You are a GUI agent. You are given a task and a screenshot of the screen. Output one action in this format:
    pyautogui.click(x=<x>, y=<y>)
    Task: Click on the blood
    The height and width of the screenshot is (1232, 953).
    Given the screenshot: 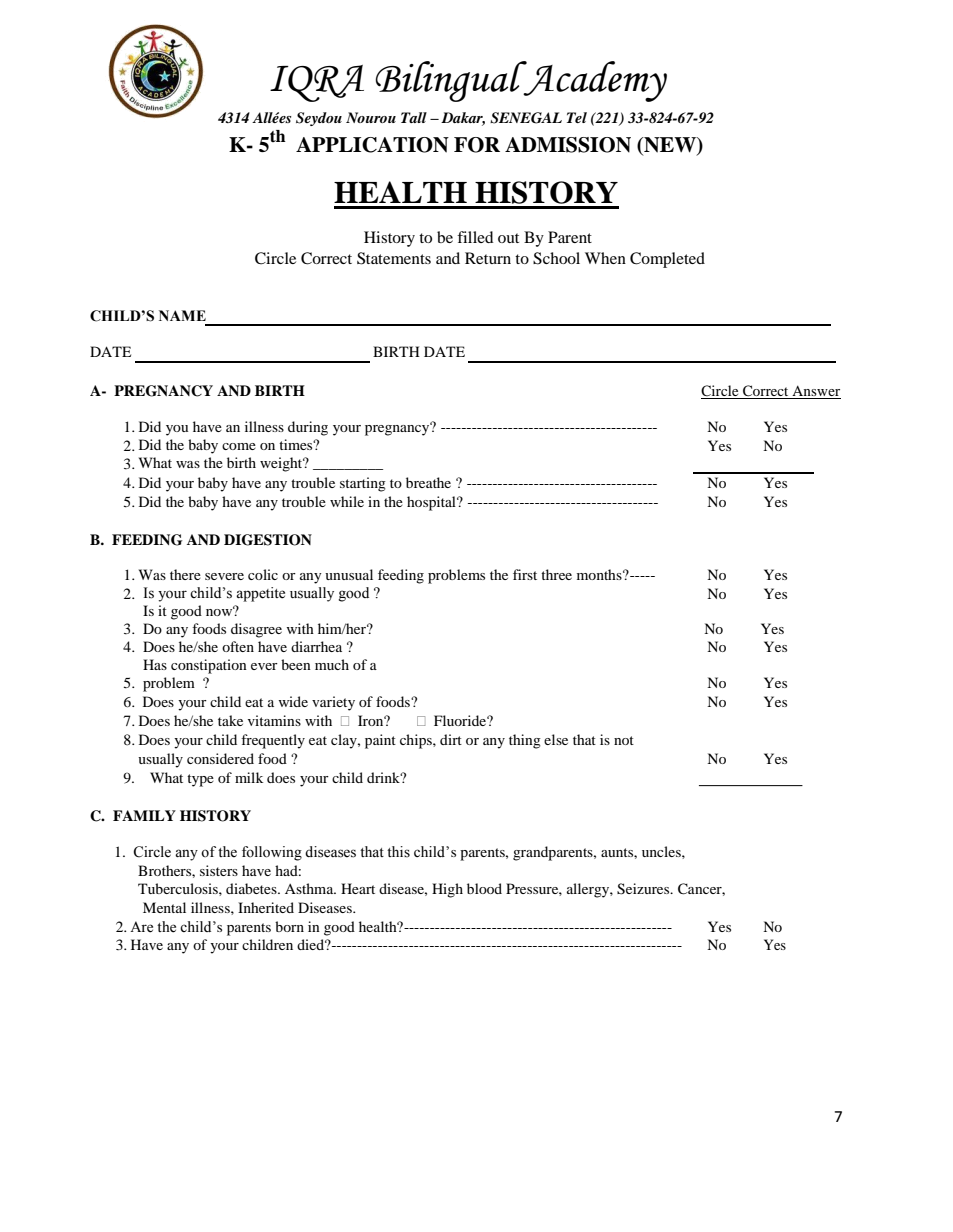 What is the action you would take?
    pyautogui.click(x=484, y=888)
